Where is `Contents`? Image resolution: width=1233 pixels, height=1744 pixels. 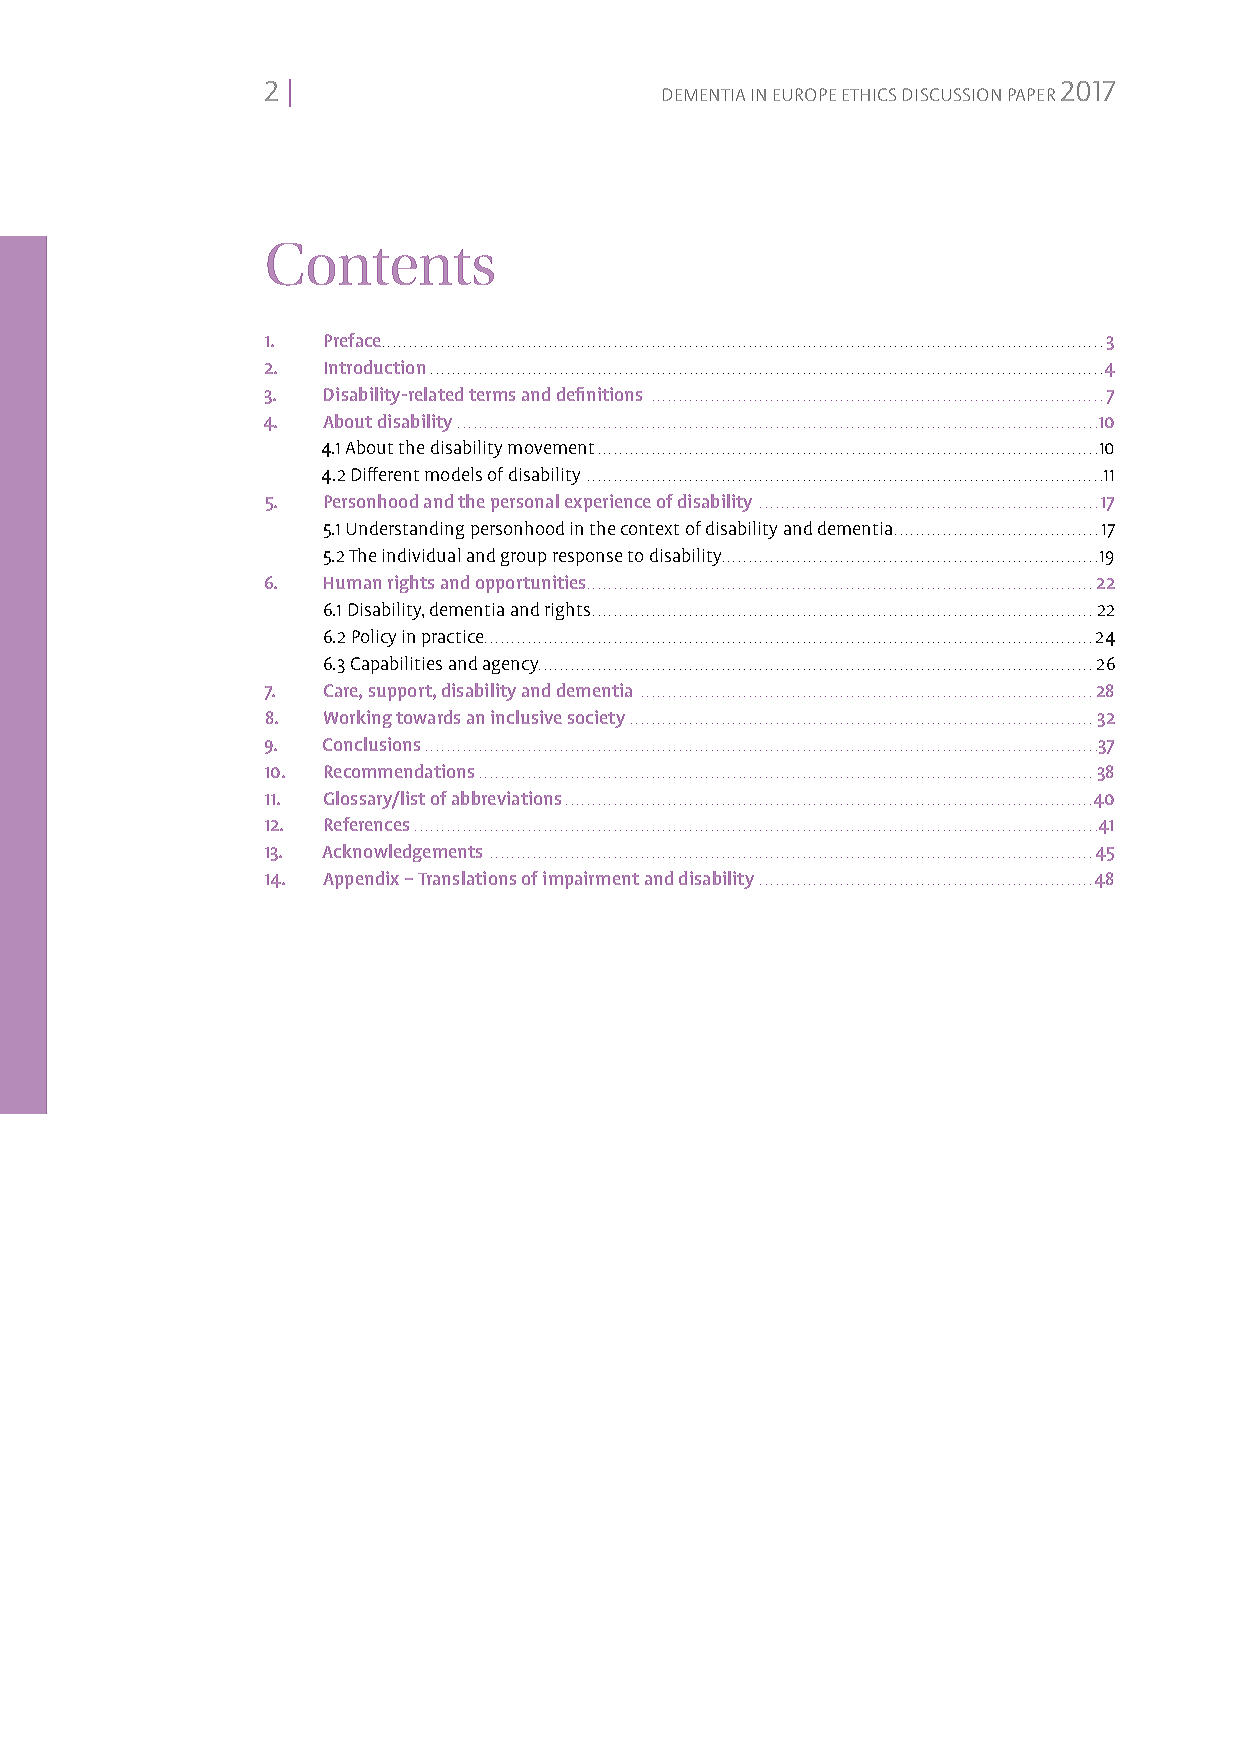 Contents is located at coordinates (380, 264).
